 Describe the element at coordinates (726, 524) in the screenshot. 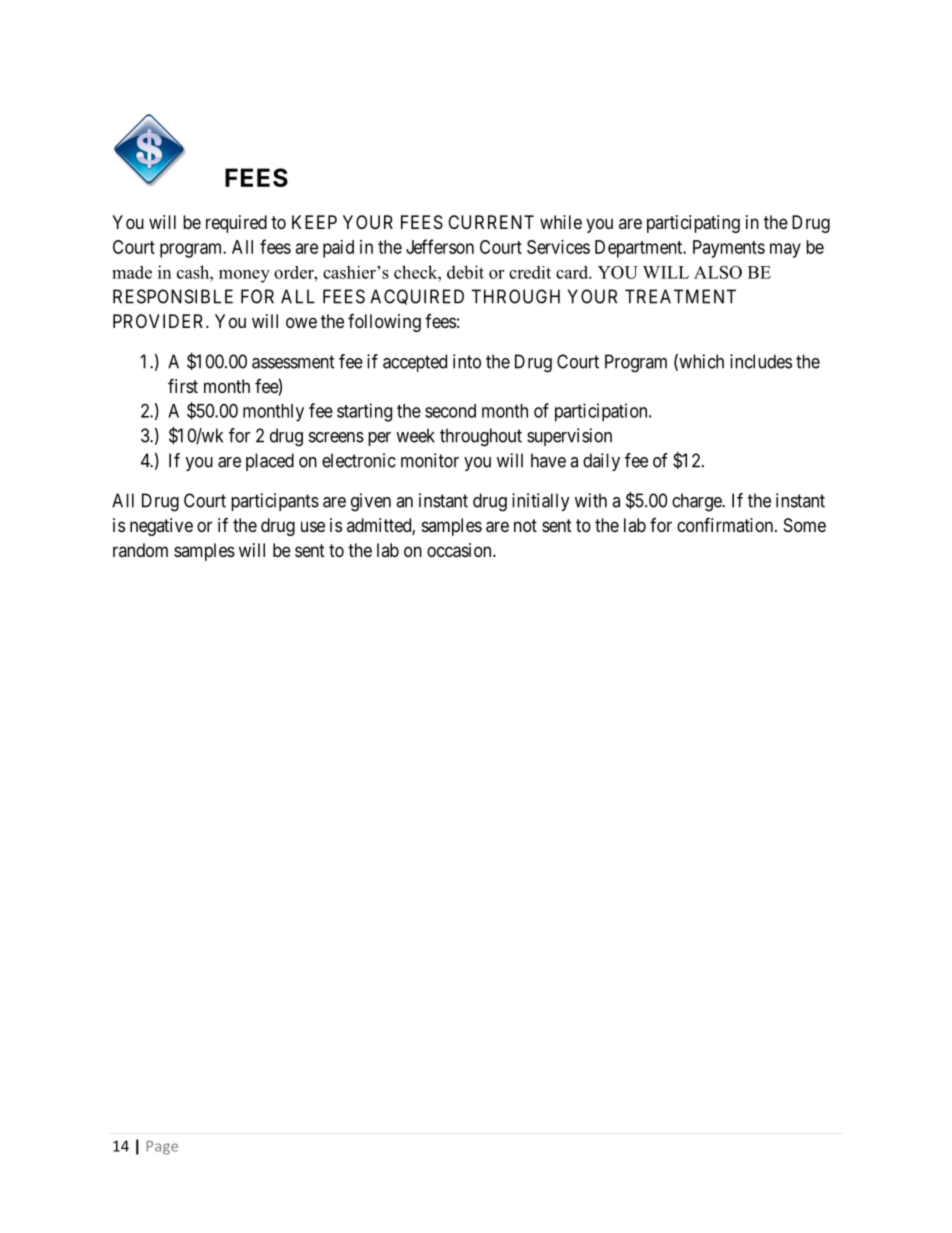

I see `confirmation` at that location.
